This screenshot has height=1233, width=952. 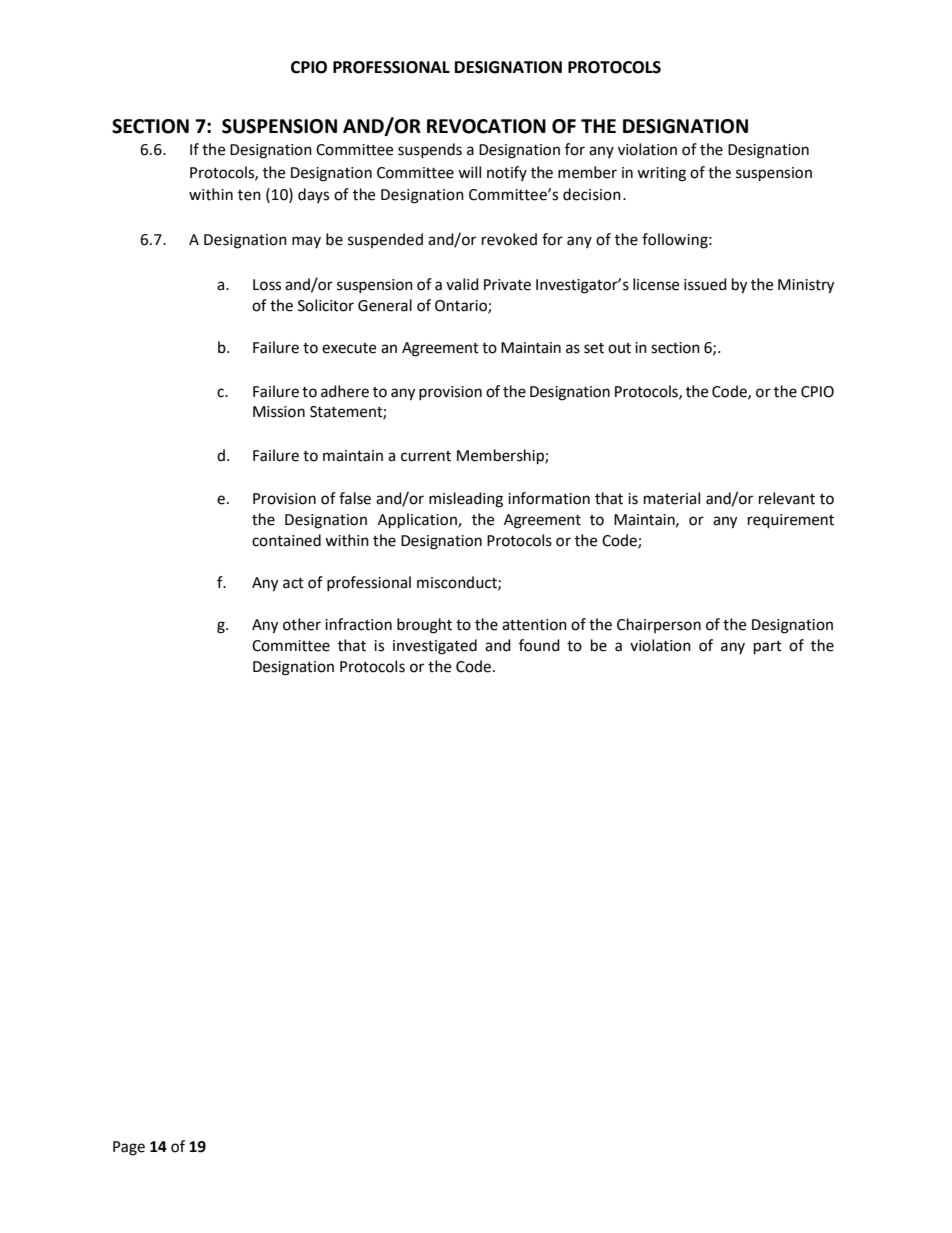 What do you see at coordinates (279, 412) in the screenshot?
I see `Mission` at bounding box center [279, 412].
